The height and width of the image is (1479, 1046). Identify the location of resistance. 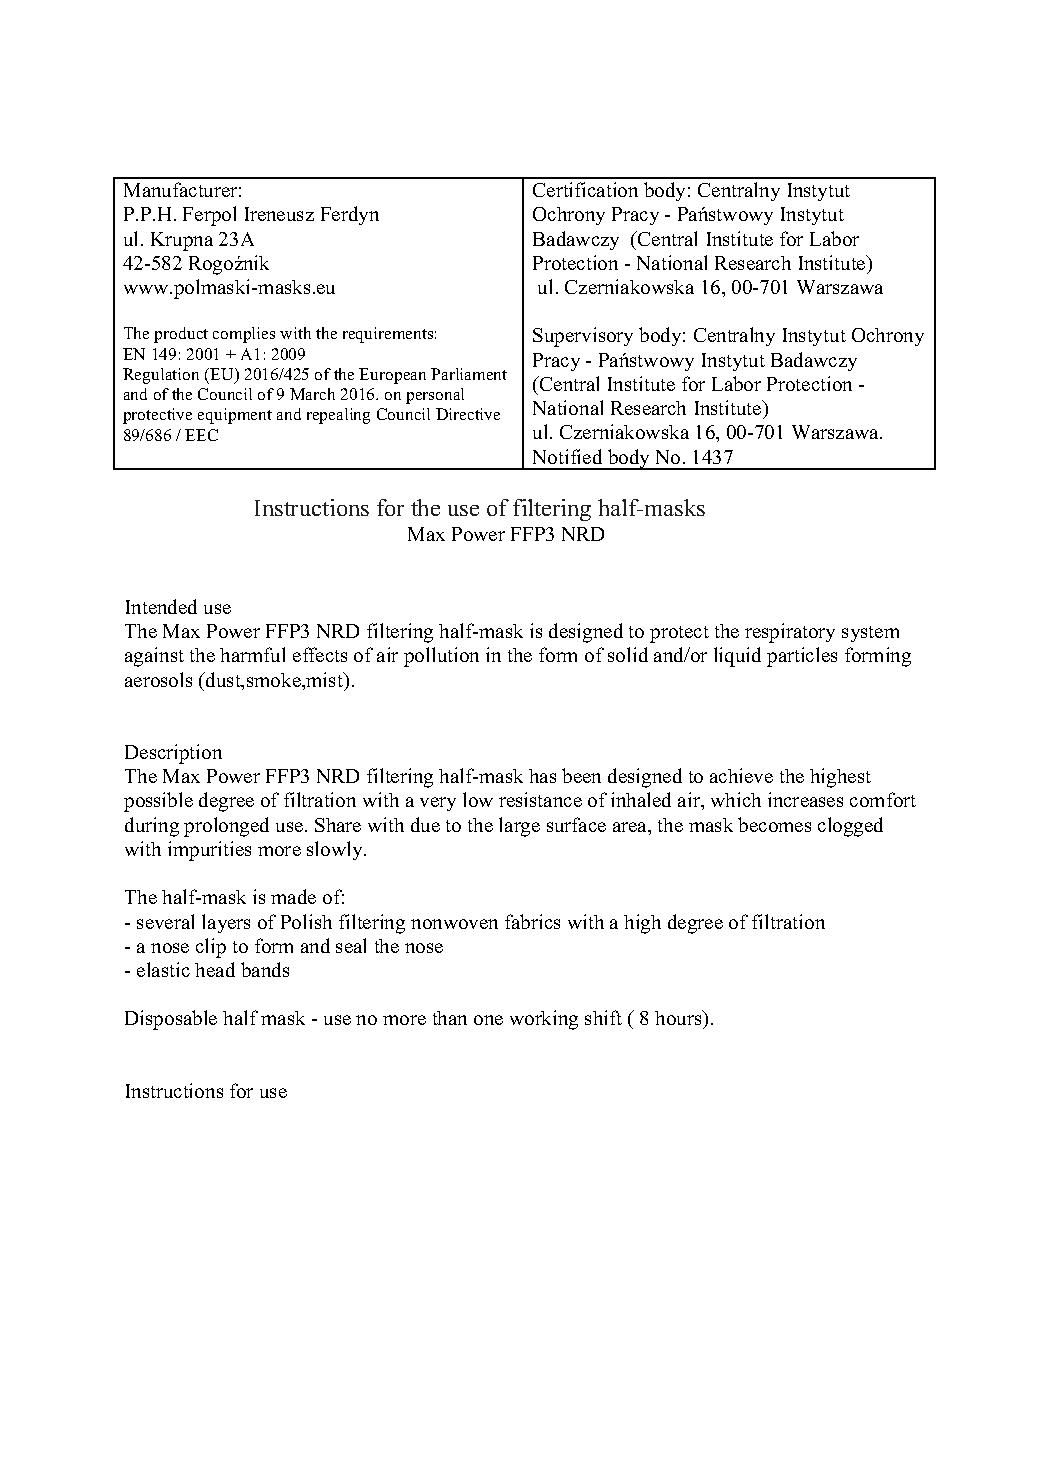
(540, 799).
